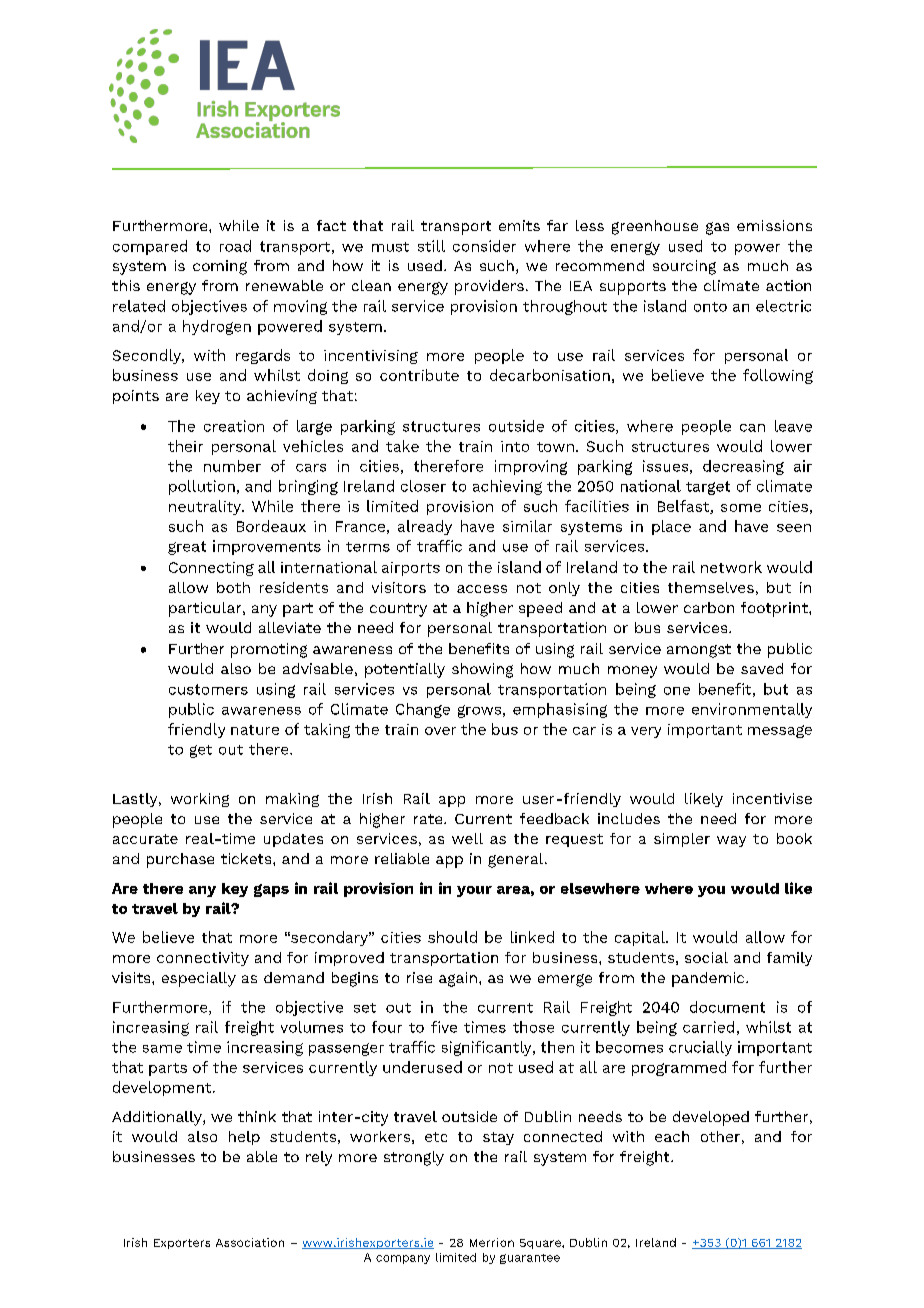 This screenshot has width=924, height=1308. I want to click on nature, so click(255, 730).
